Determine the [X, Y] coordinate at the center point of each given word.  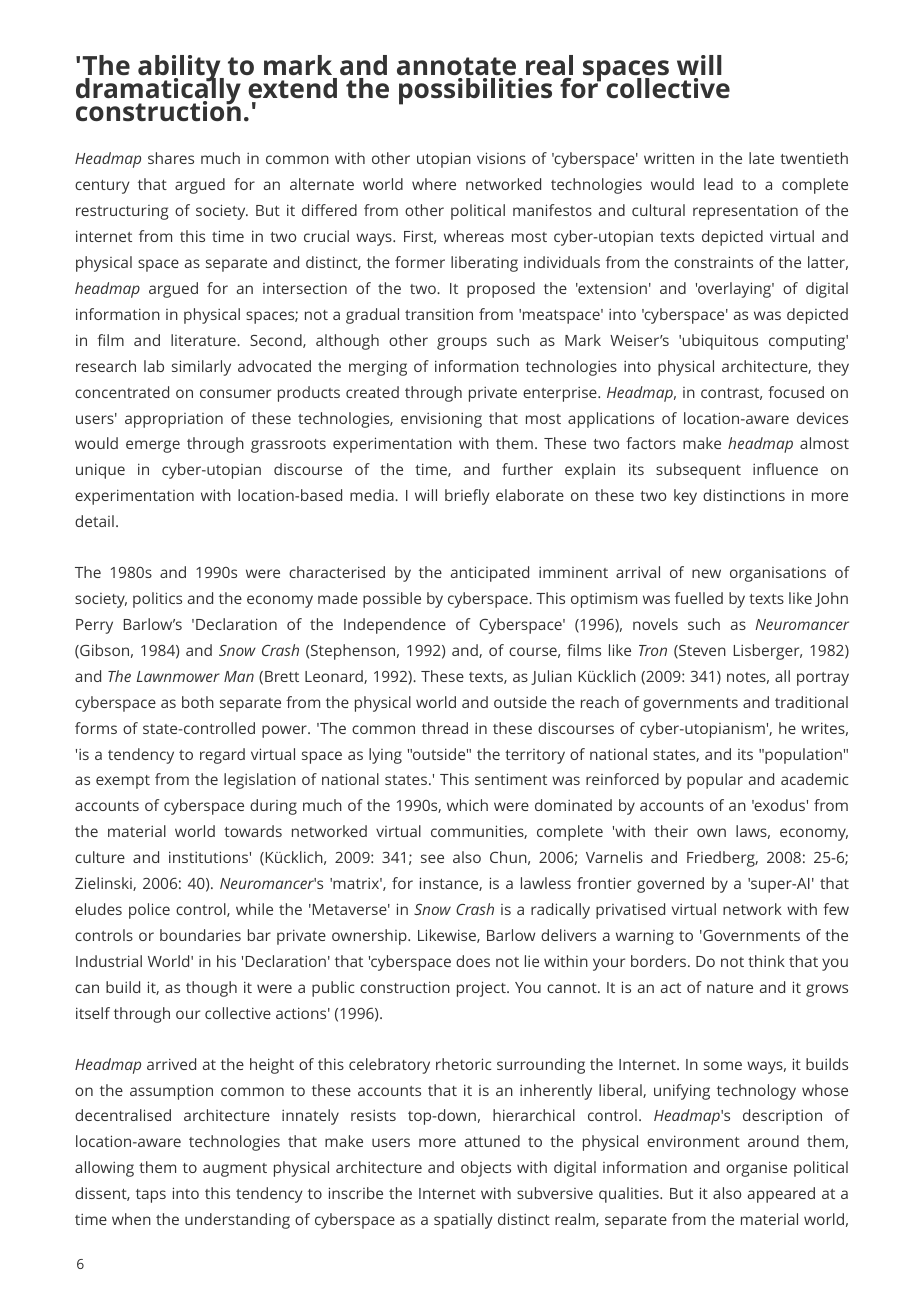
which [467, 805]
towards [253, 831]
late [761, 158]
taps [151, 1196]
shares [171, 158]
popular [715, 781]
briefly [467, 497]
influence [785, 469]
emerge [153, 446]
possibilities [475, 91]
